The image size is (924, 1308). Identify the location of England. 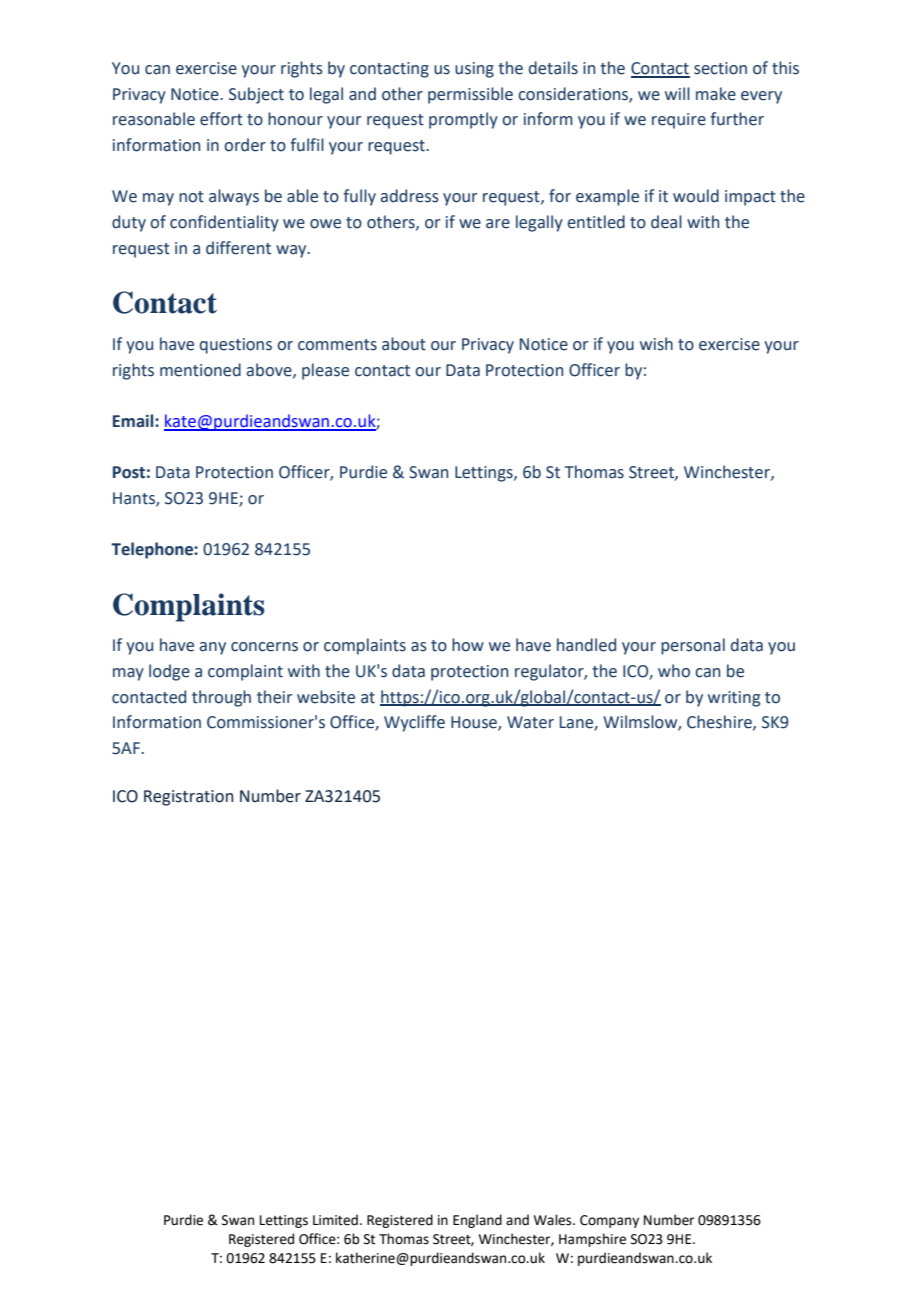
(477, 1221).
